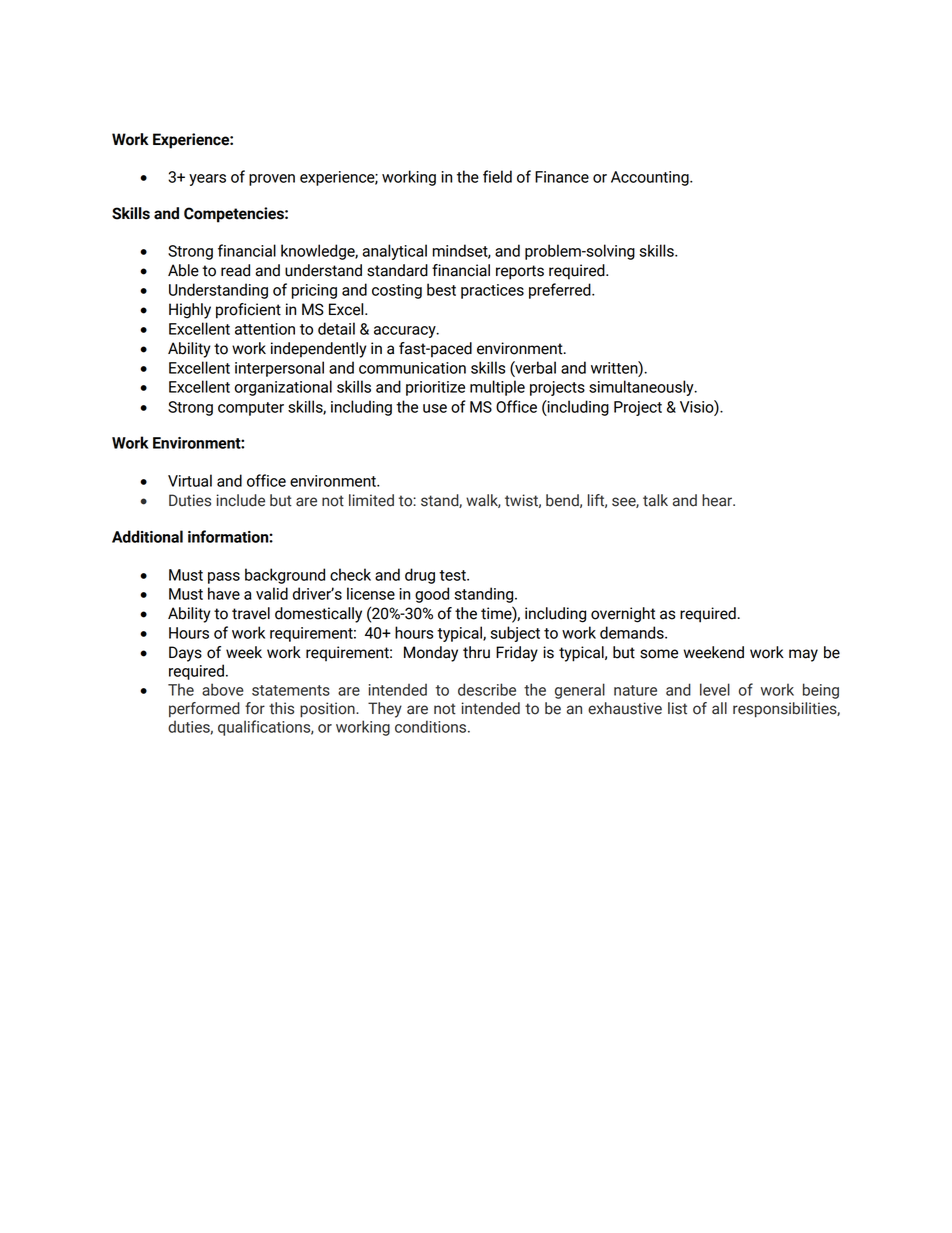 The width and height of the document is (952, 1233). Describe the element at coordinates (432, 595) in the document. I see `good` at that location.
